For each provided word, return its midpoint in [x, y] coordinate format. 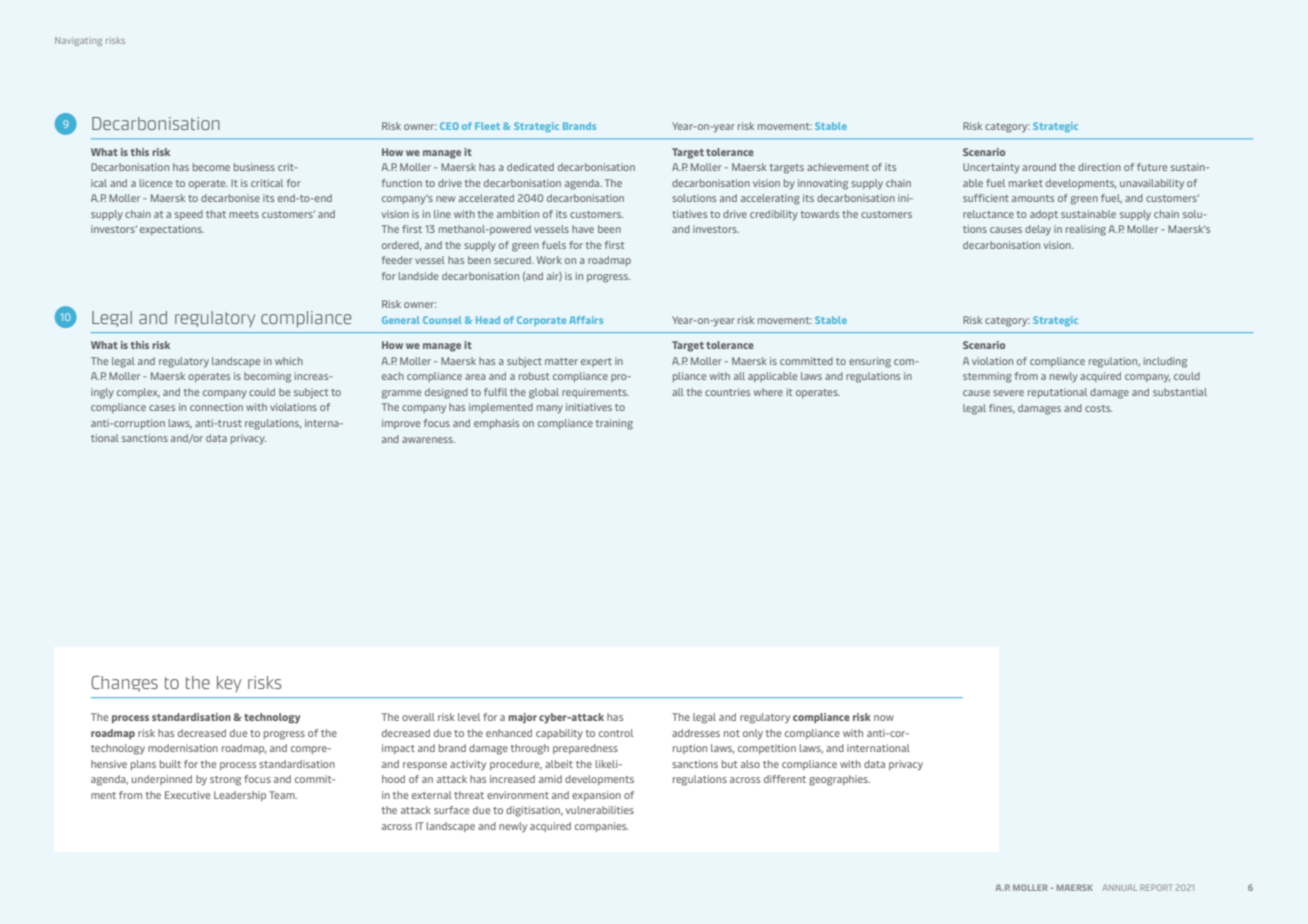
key [229, 684]
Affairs [586, 320]
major [522, 718]
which [289, 361]
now [884, 718]
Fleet [487, 126]
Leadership [240, 796]
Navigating [78, 41]
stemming [987, 377]
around [1039, 167]
